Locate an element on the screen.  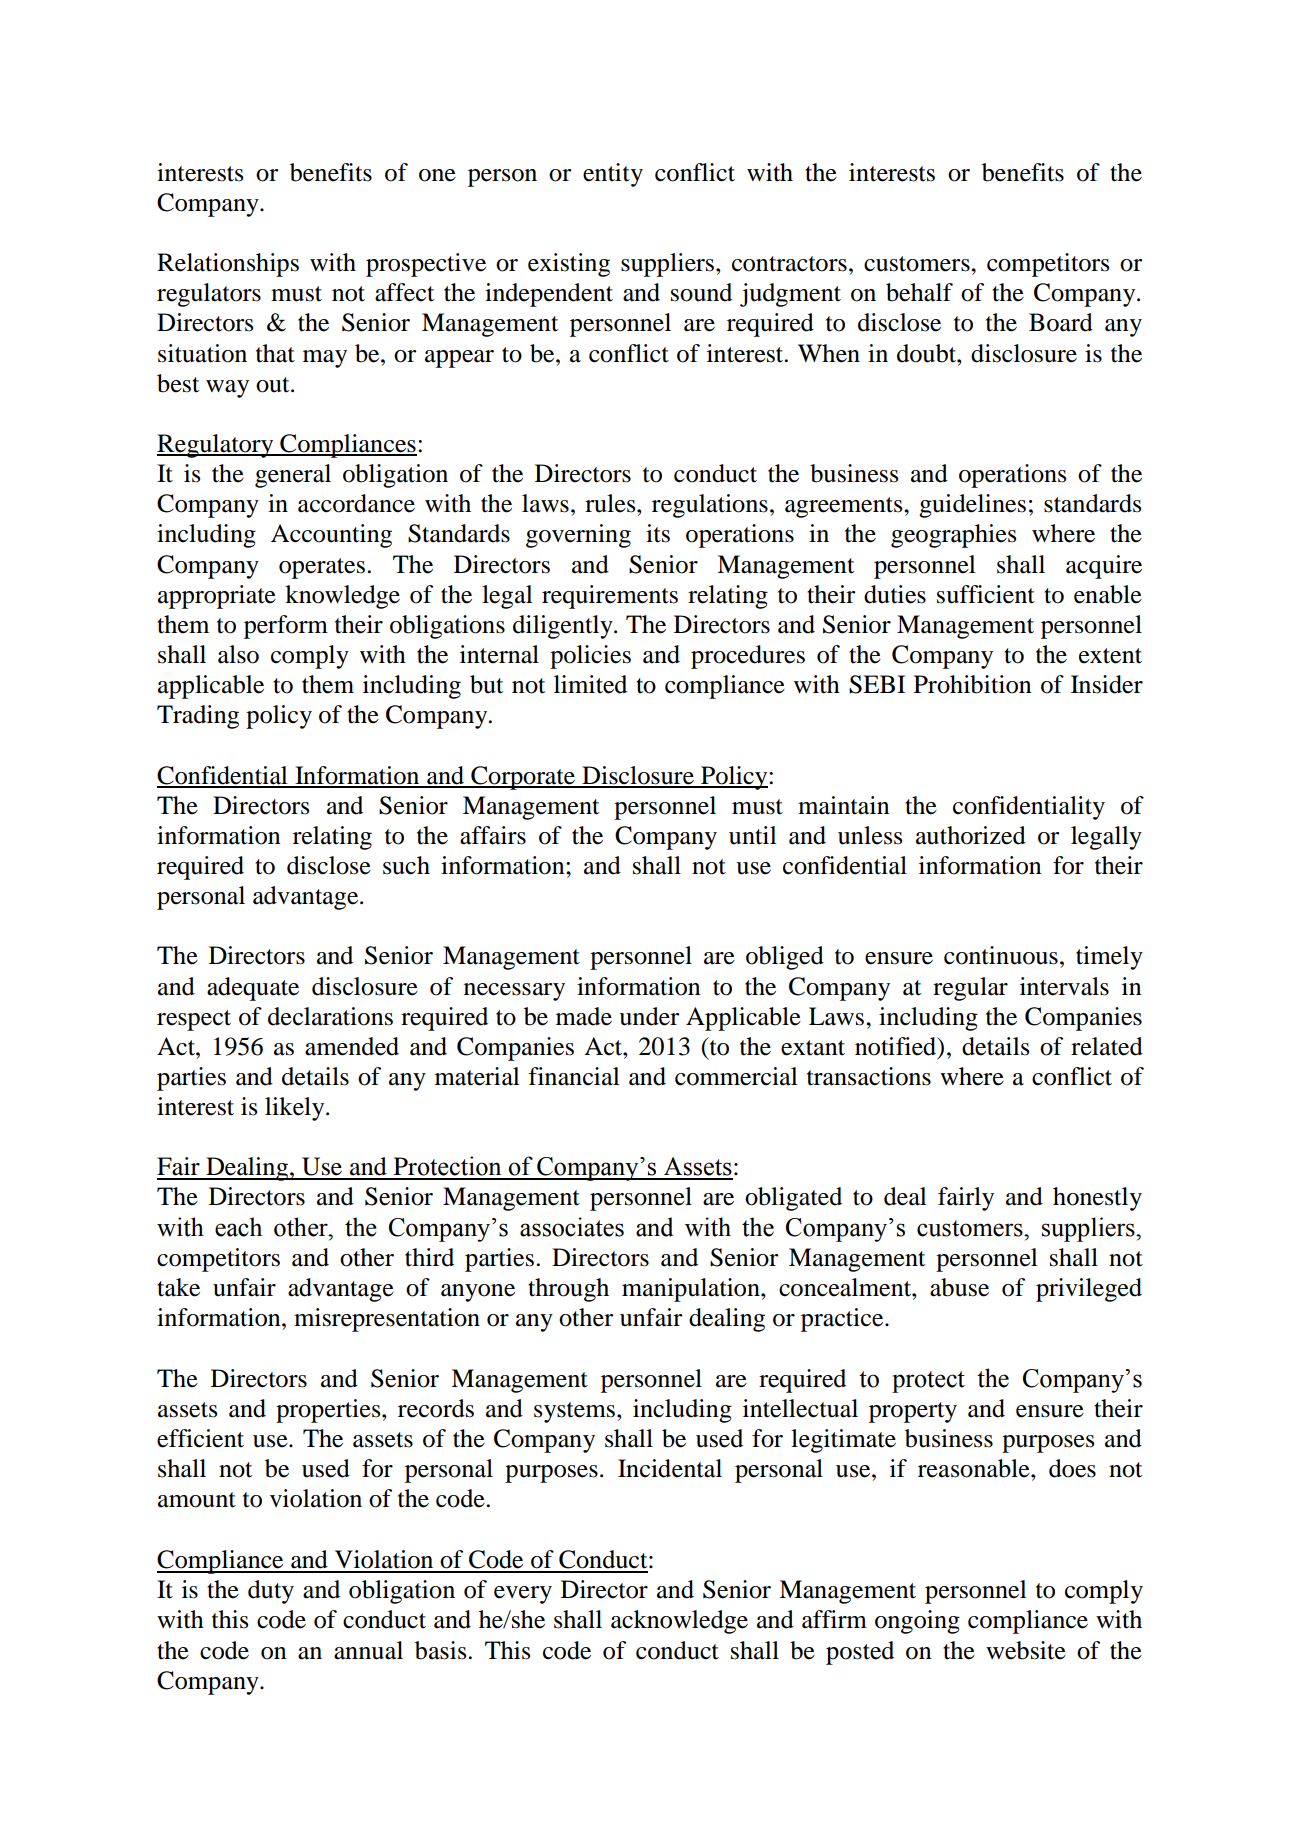
every is located at coordinates (523, 1595).
